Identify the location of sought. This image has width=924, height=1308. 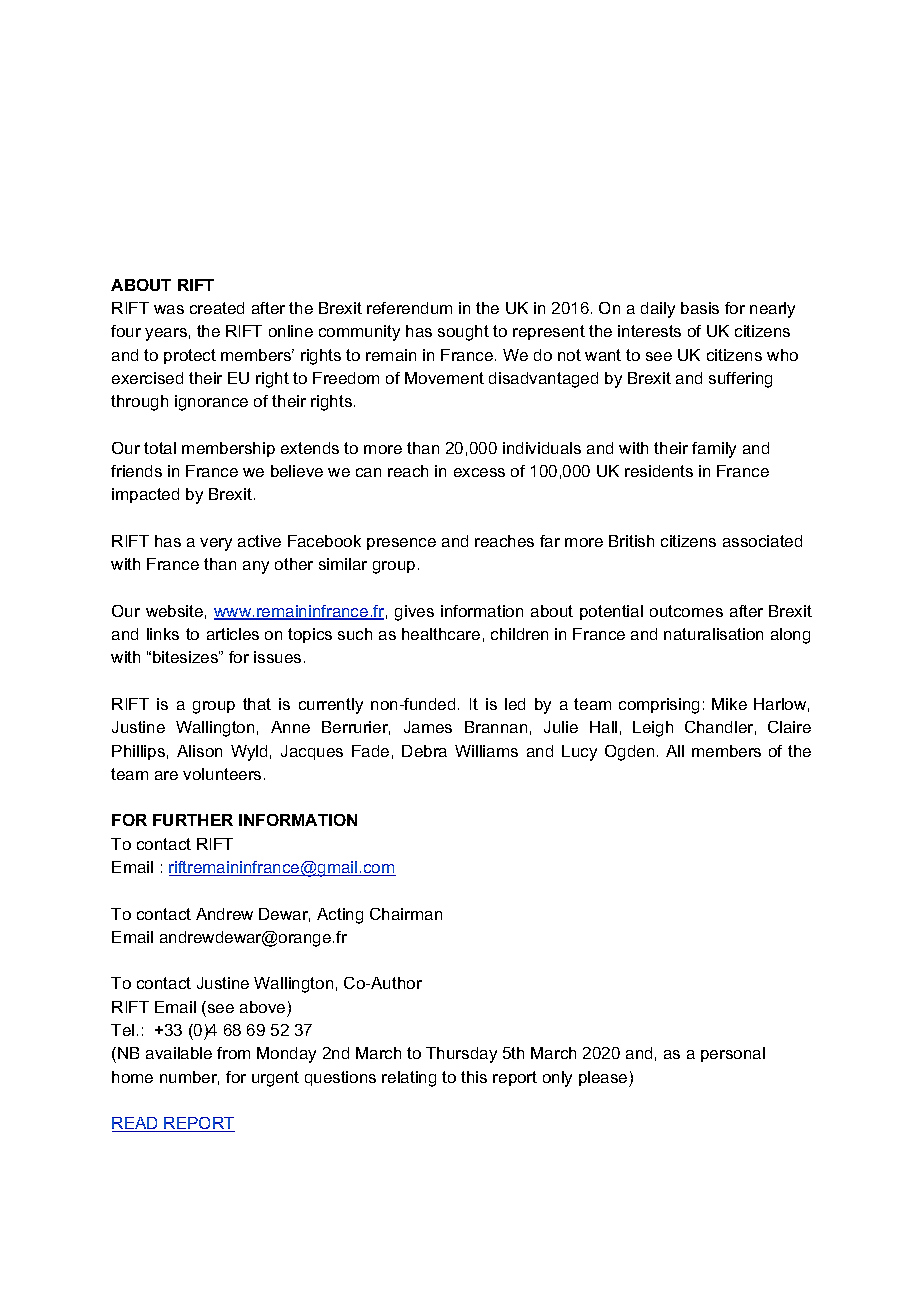
(463, 333).
